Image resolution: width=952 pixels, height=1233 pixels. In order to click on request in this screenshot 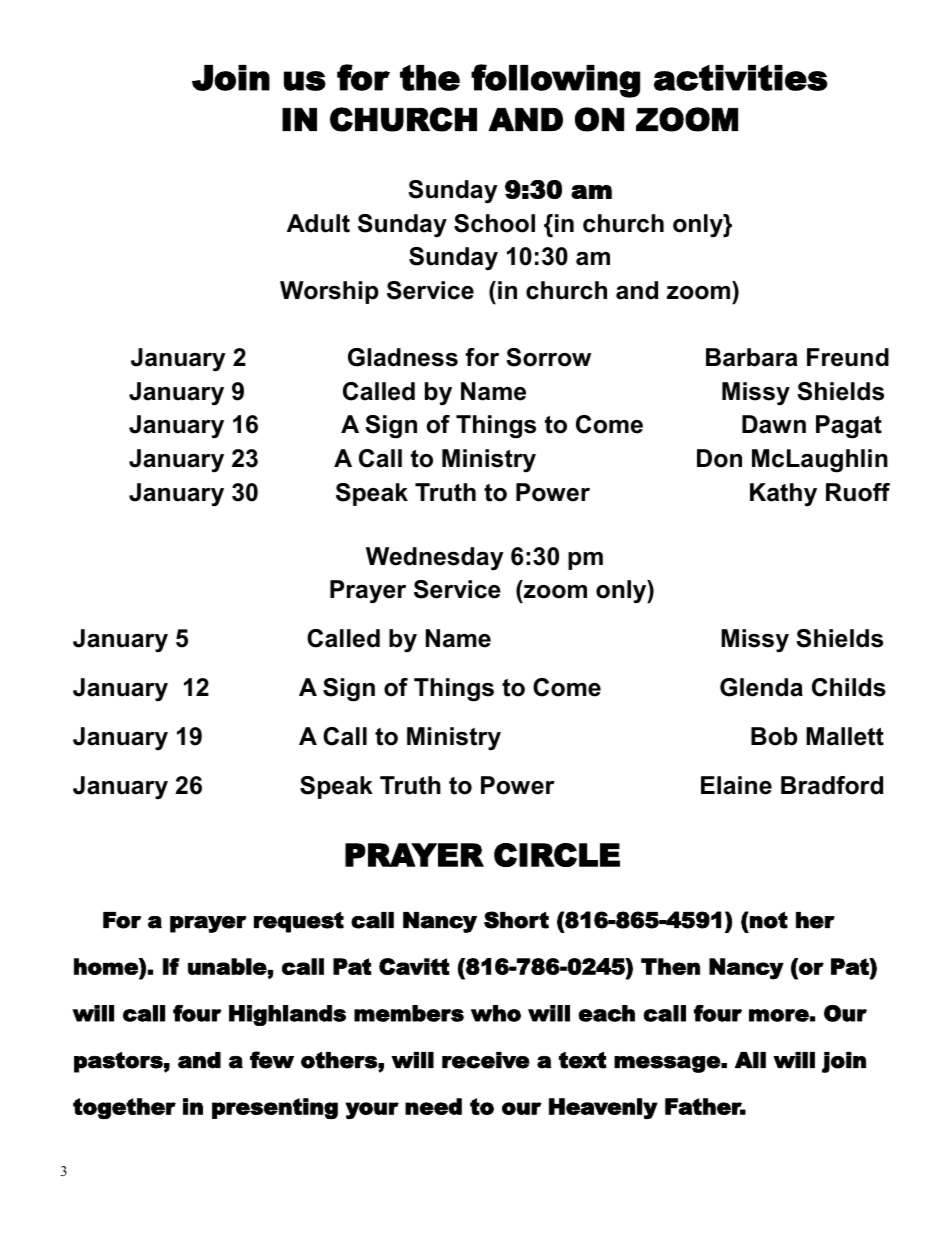, I will do `click(299, 922)`.
